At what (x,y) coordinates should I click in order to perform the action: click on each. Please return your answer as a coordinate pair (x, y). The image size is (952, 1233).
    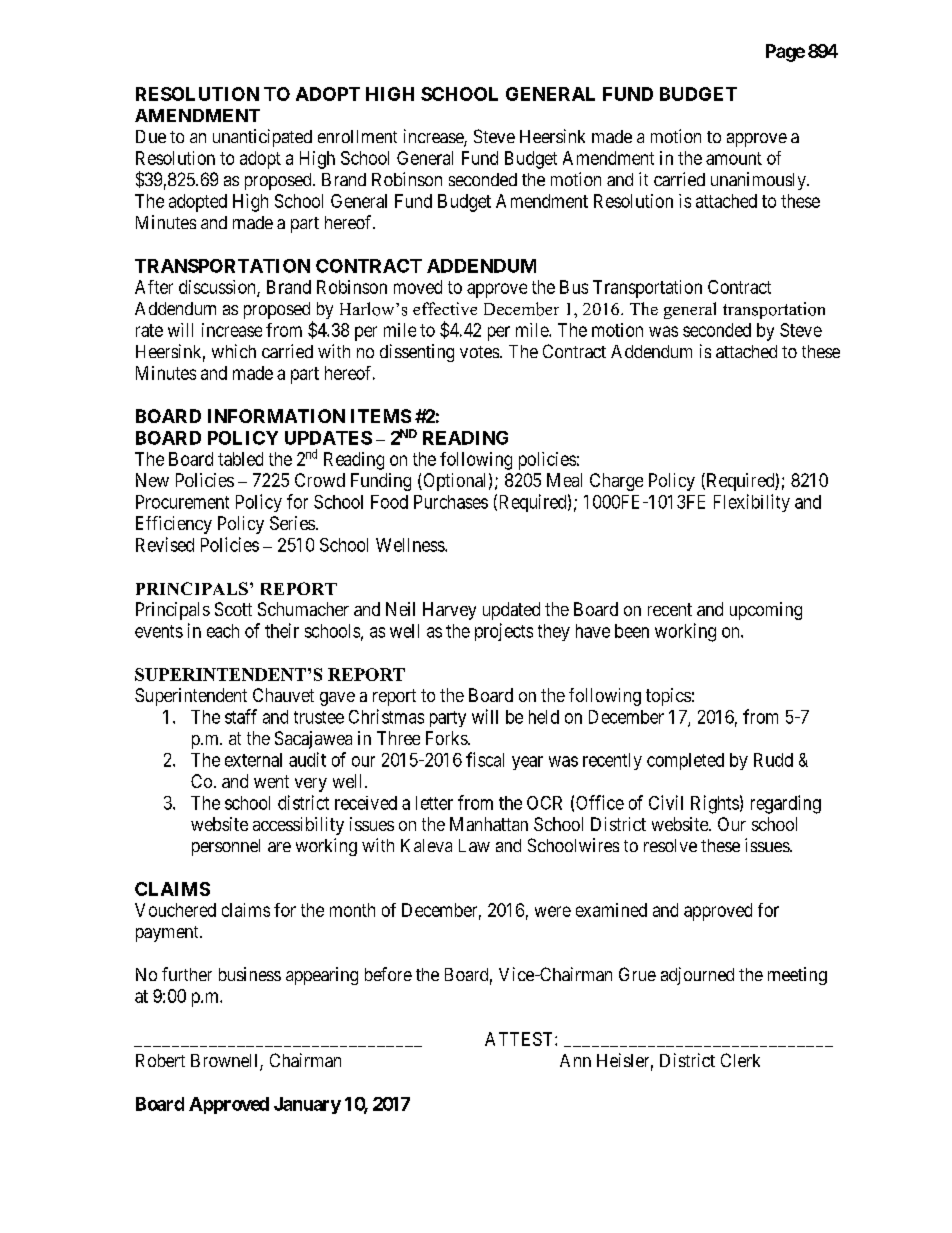
    Looking at the image, I should click on (223, 631).
